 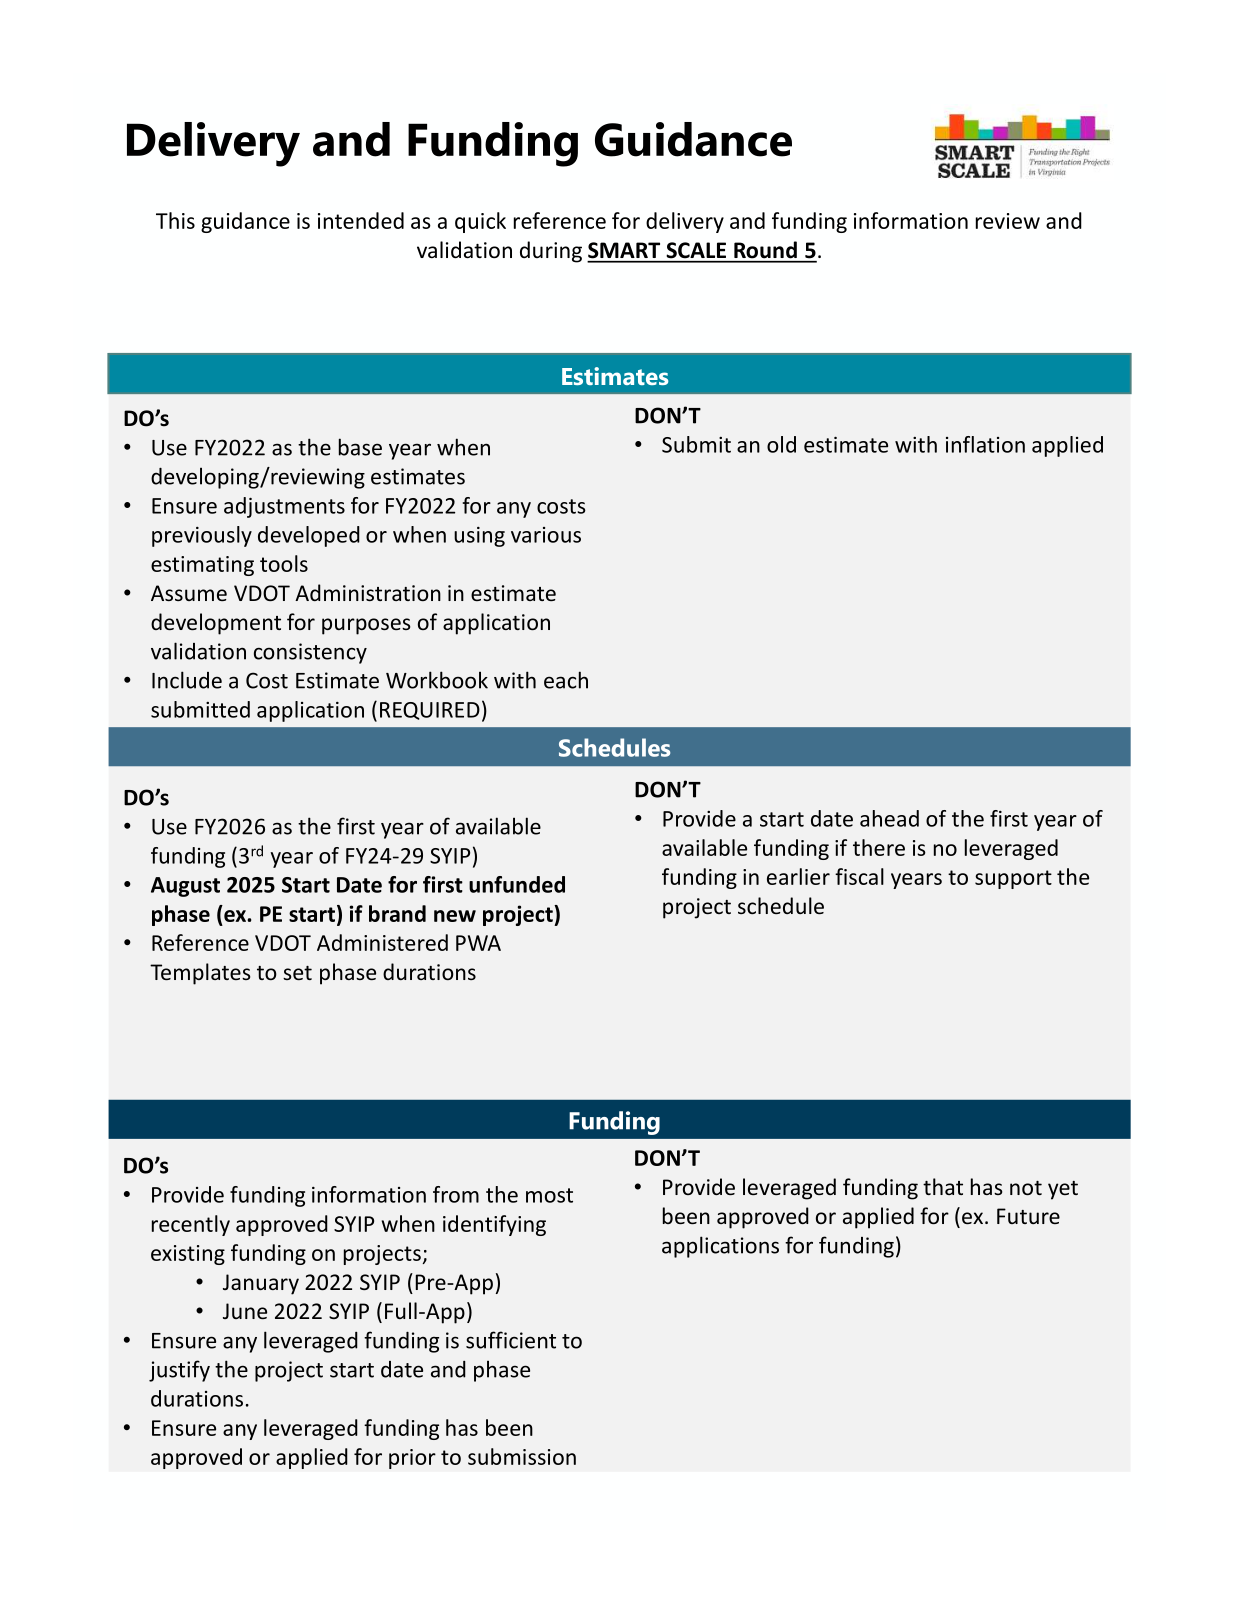 What do you see at coordinates (985, 444) in the screenshot?
I see `inflation` at bounding box center [985, 444].
